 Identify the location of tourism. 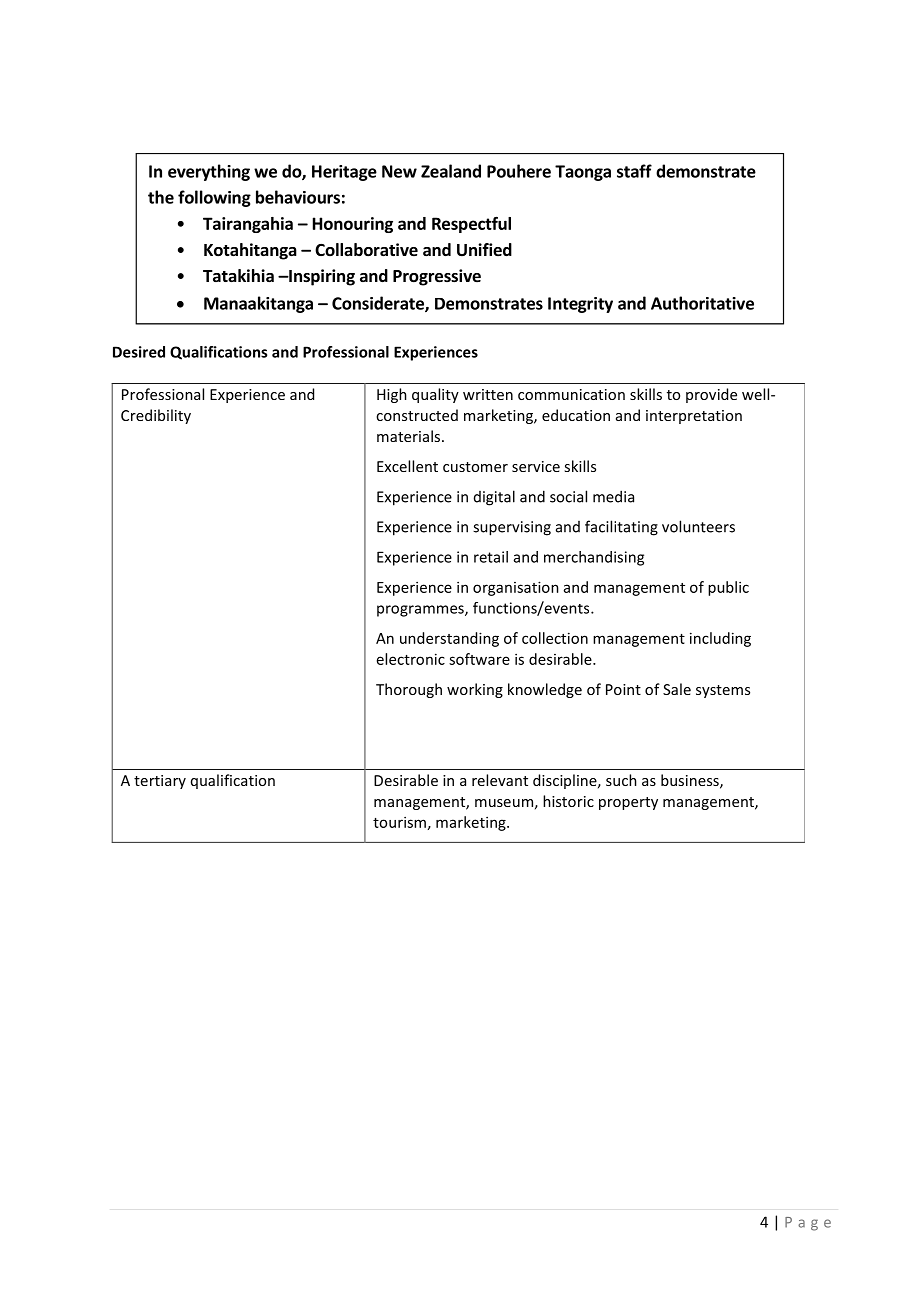
(399, 822).
